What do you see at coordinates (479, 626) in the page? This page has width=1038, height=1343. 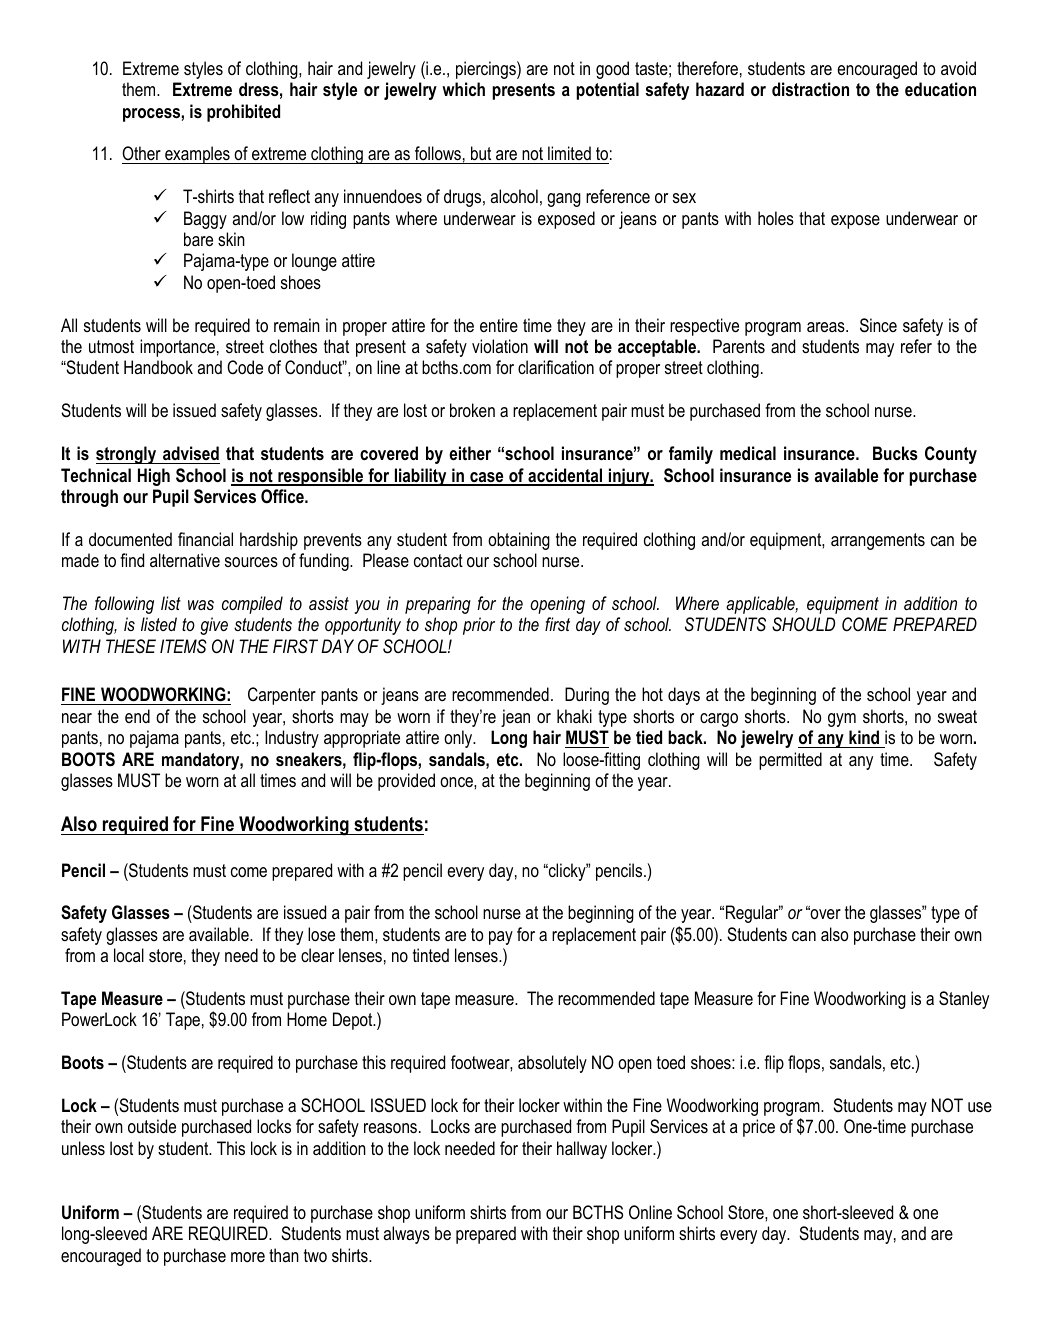 I see `prior` at bounding box center [479, 626].
